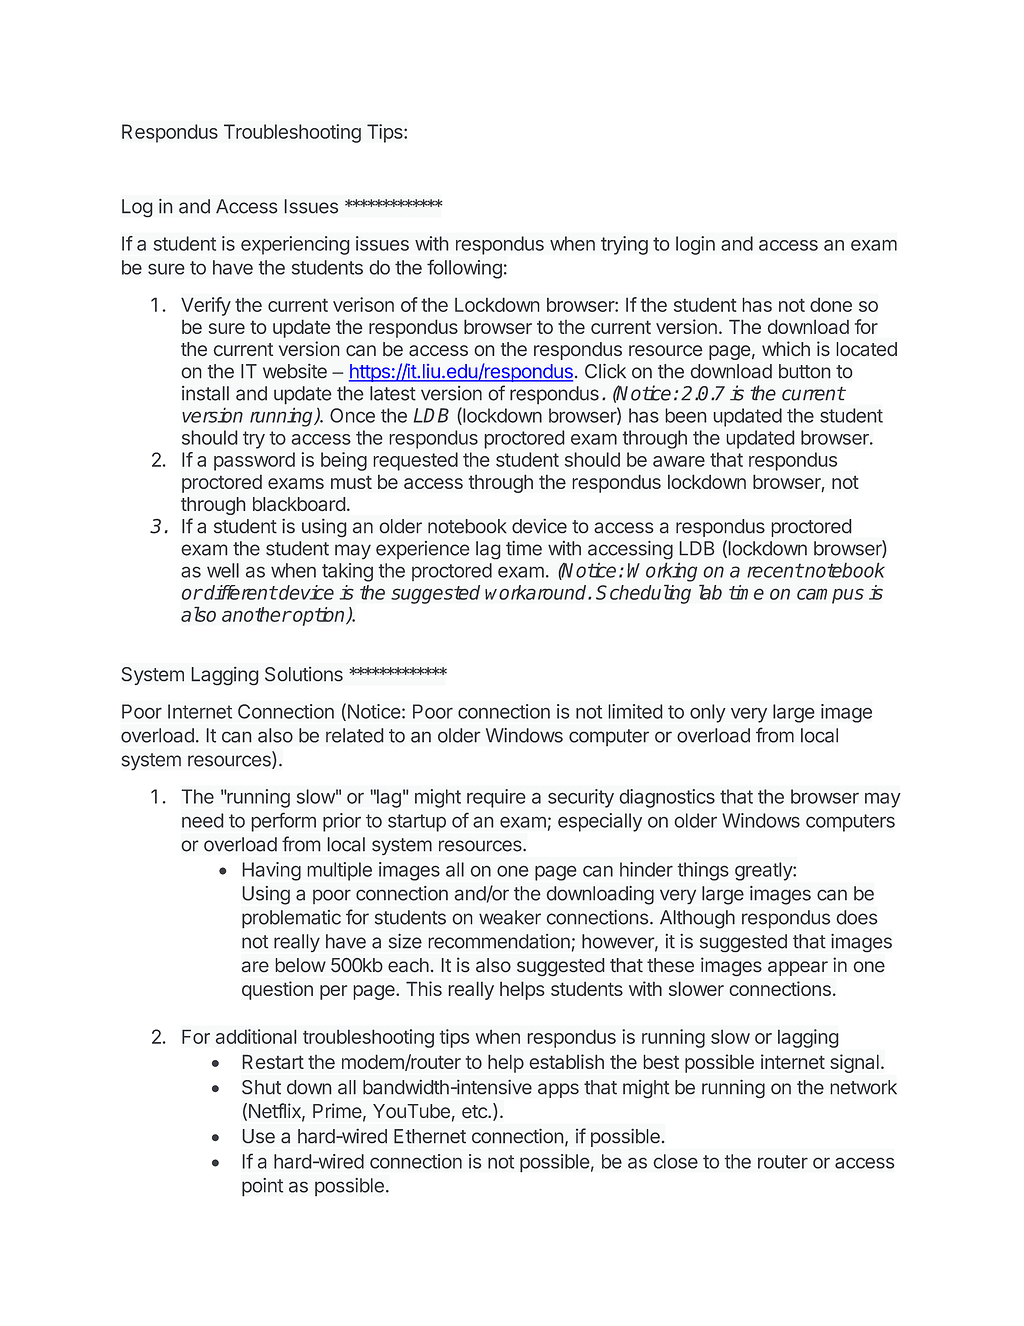 Image resolution: width=1024 pixels, height=1326 pixels. I want to click on limited, so click(635, 711).
